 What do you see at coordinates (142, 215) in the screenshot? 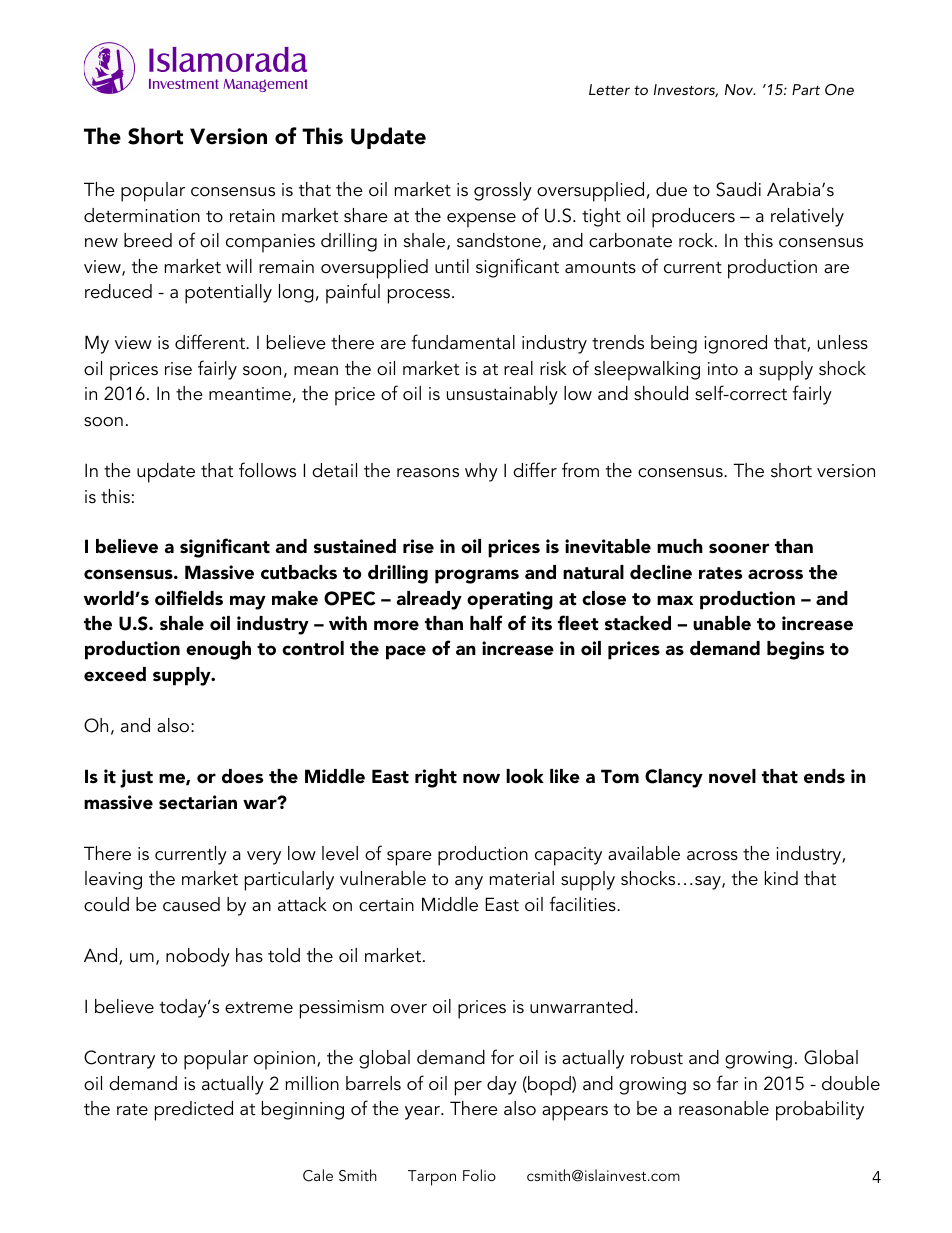
I see `determination` at bounding box center [142, 215].
